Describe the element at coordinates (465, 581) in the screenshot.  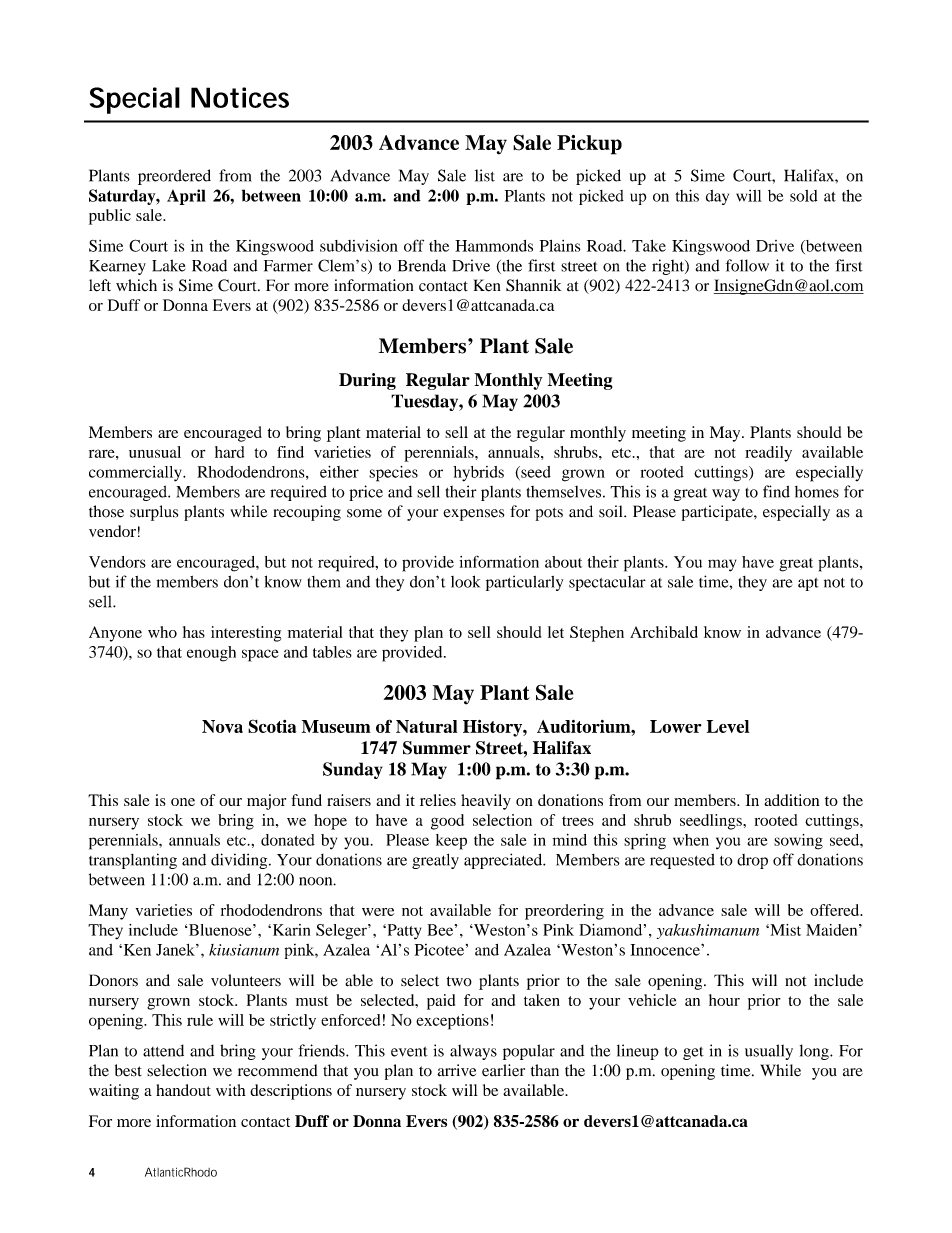
I see `look` at that location.
